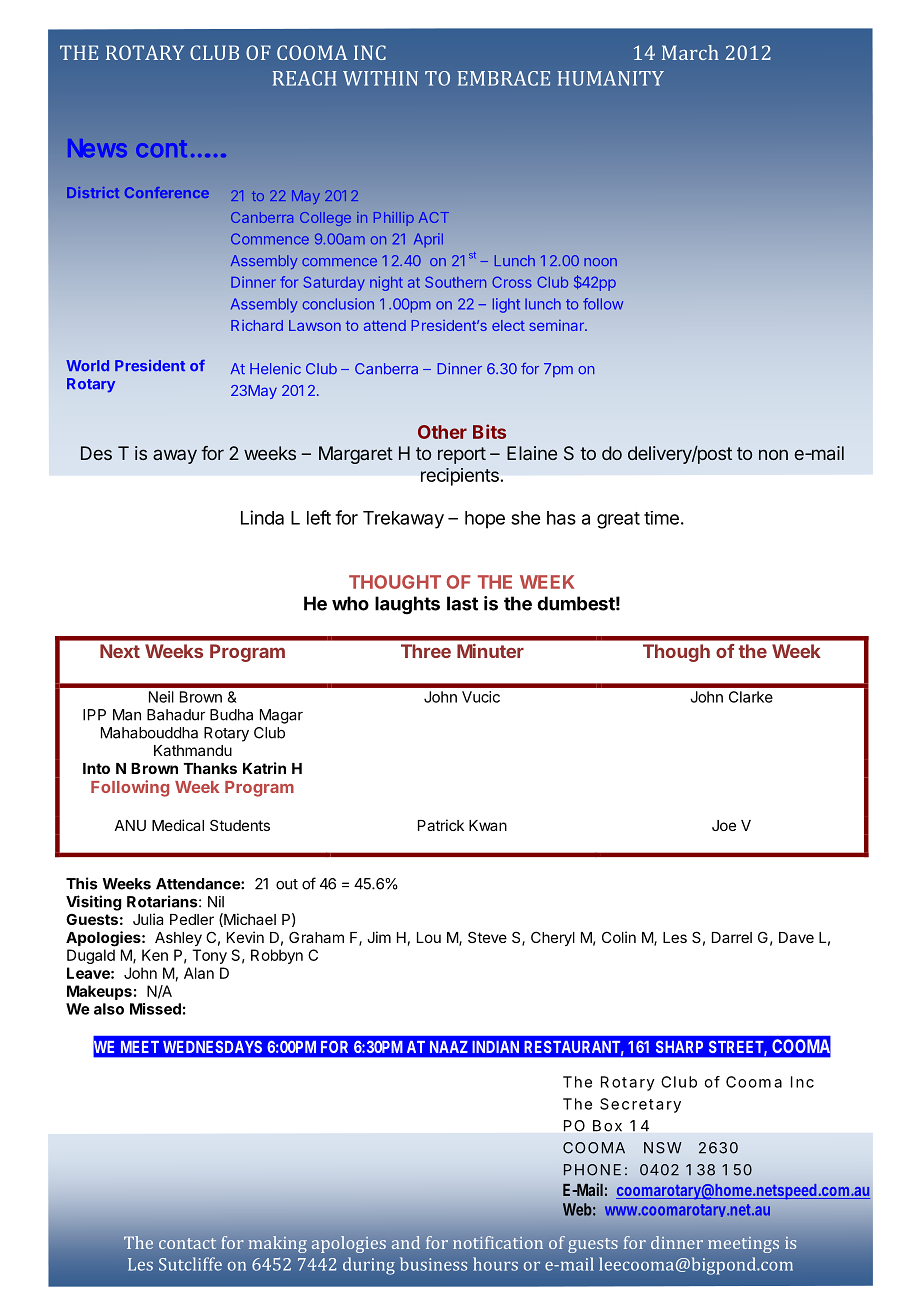 This screenshot has width=924, height=1308. What do you see at coordinates (161, 697) in the screenshot?
I see `Neil` at bounding box center [161, 697].
